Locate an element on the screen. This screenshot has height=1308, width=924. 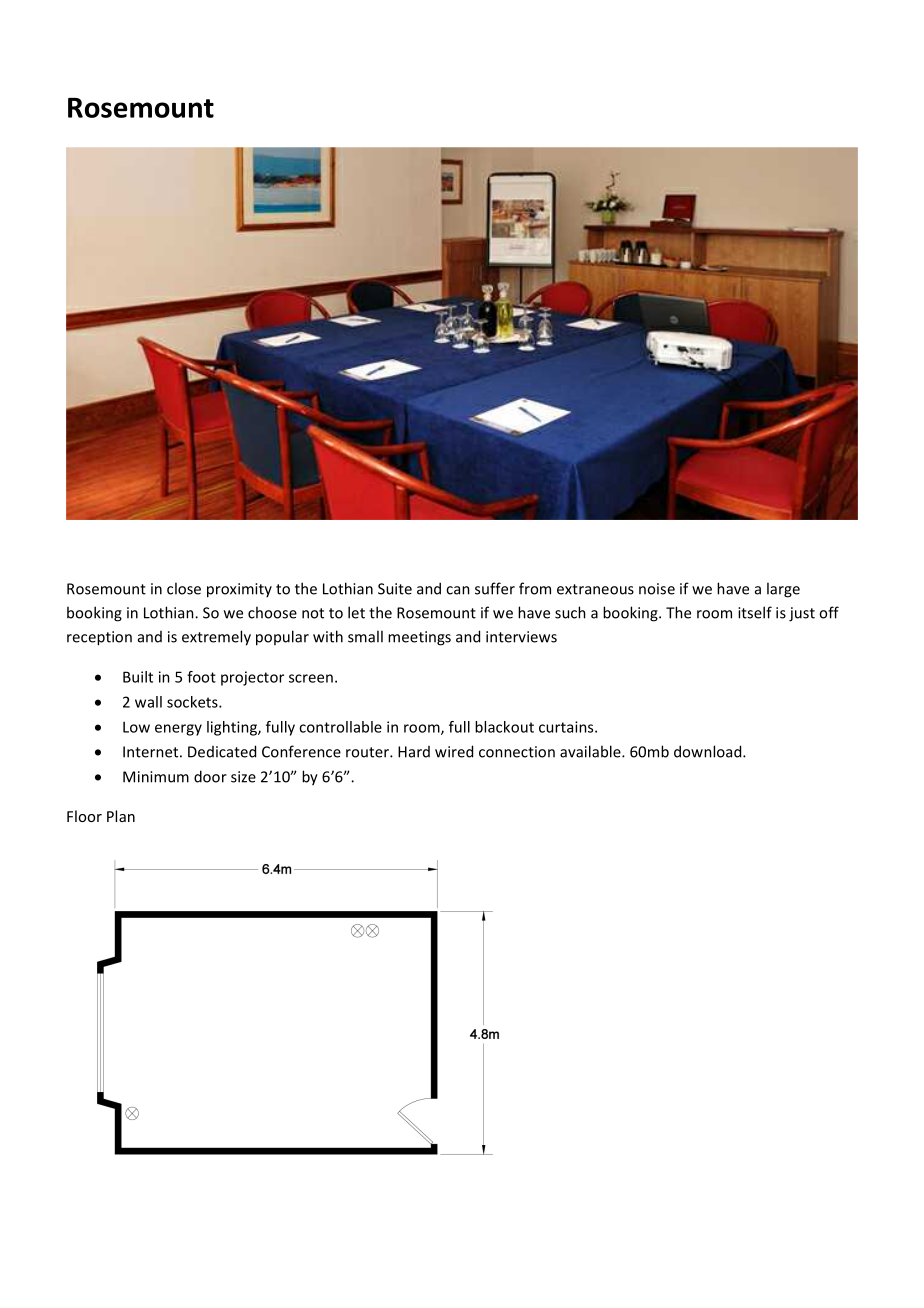
can is located at coordinates (458, 590).
